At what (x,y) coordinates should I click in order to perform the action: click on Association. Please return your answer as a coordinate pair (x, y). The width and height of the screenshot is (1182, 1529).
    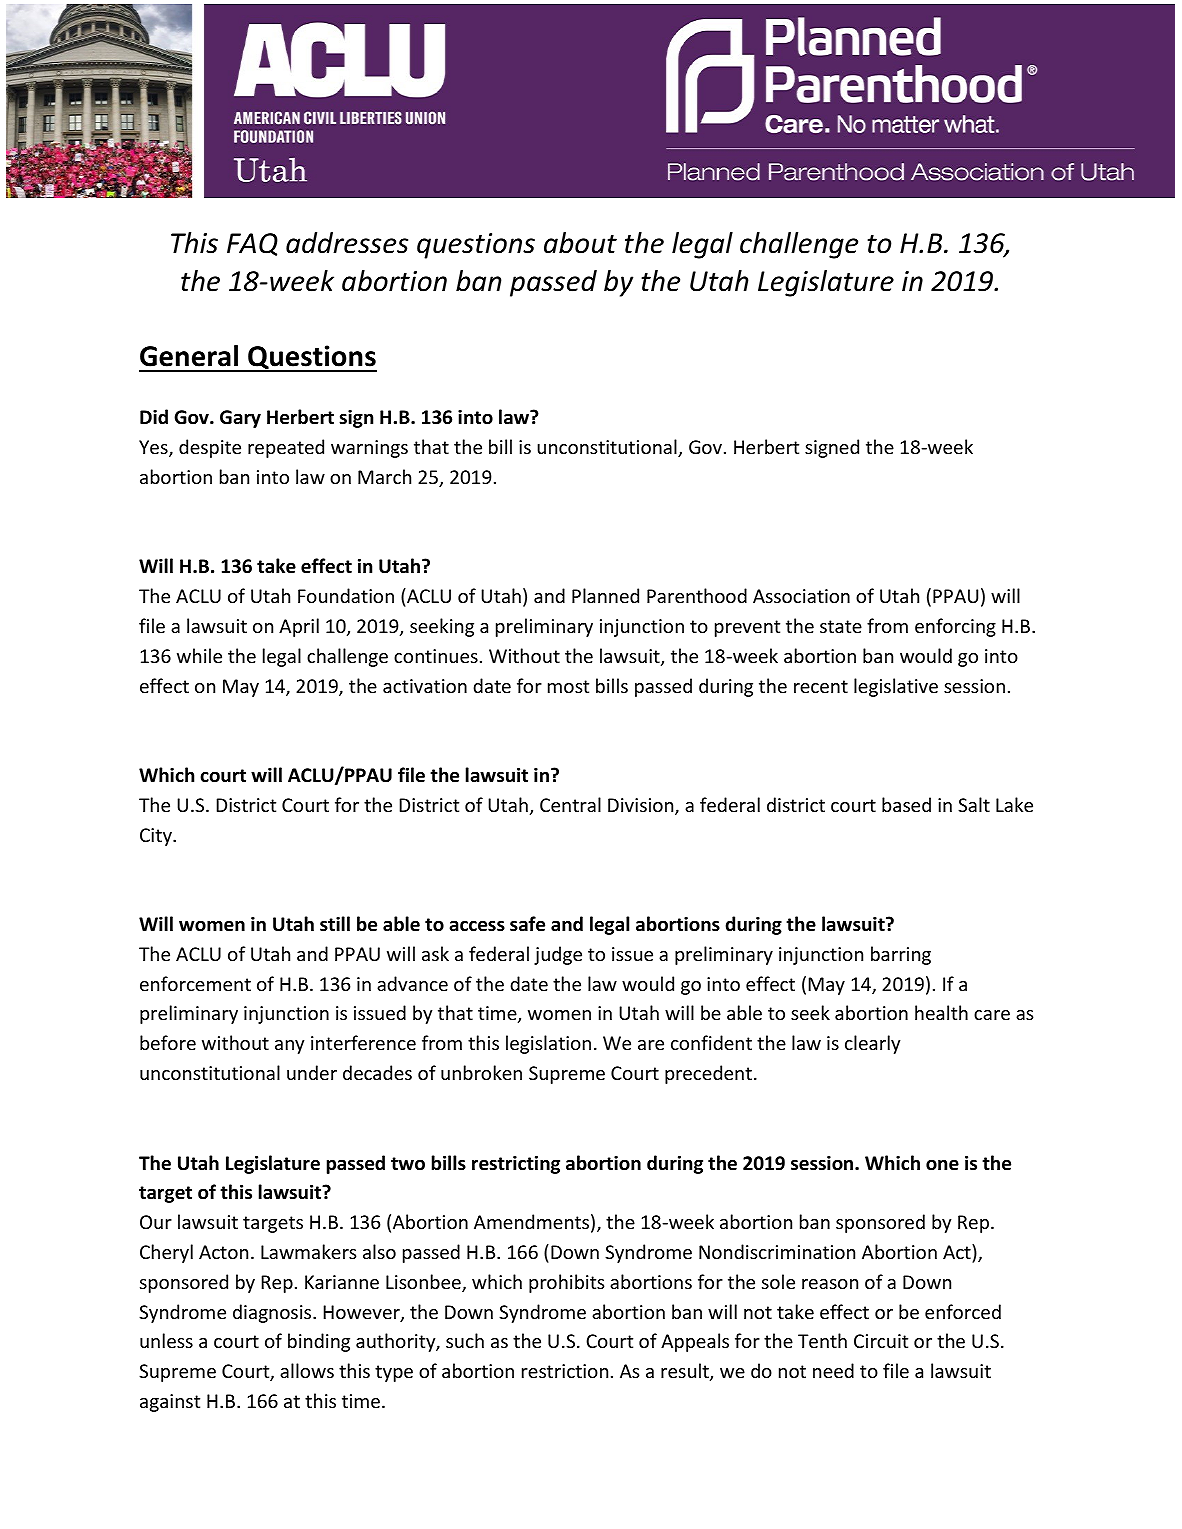
    Looking at the image, I should click on (801, 596).
